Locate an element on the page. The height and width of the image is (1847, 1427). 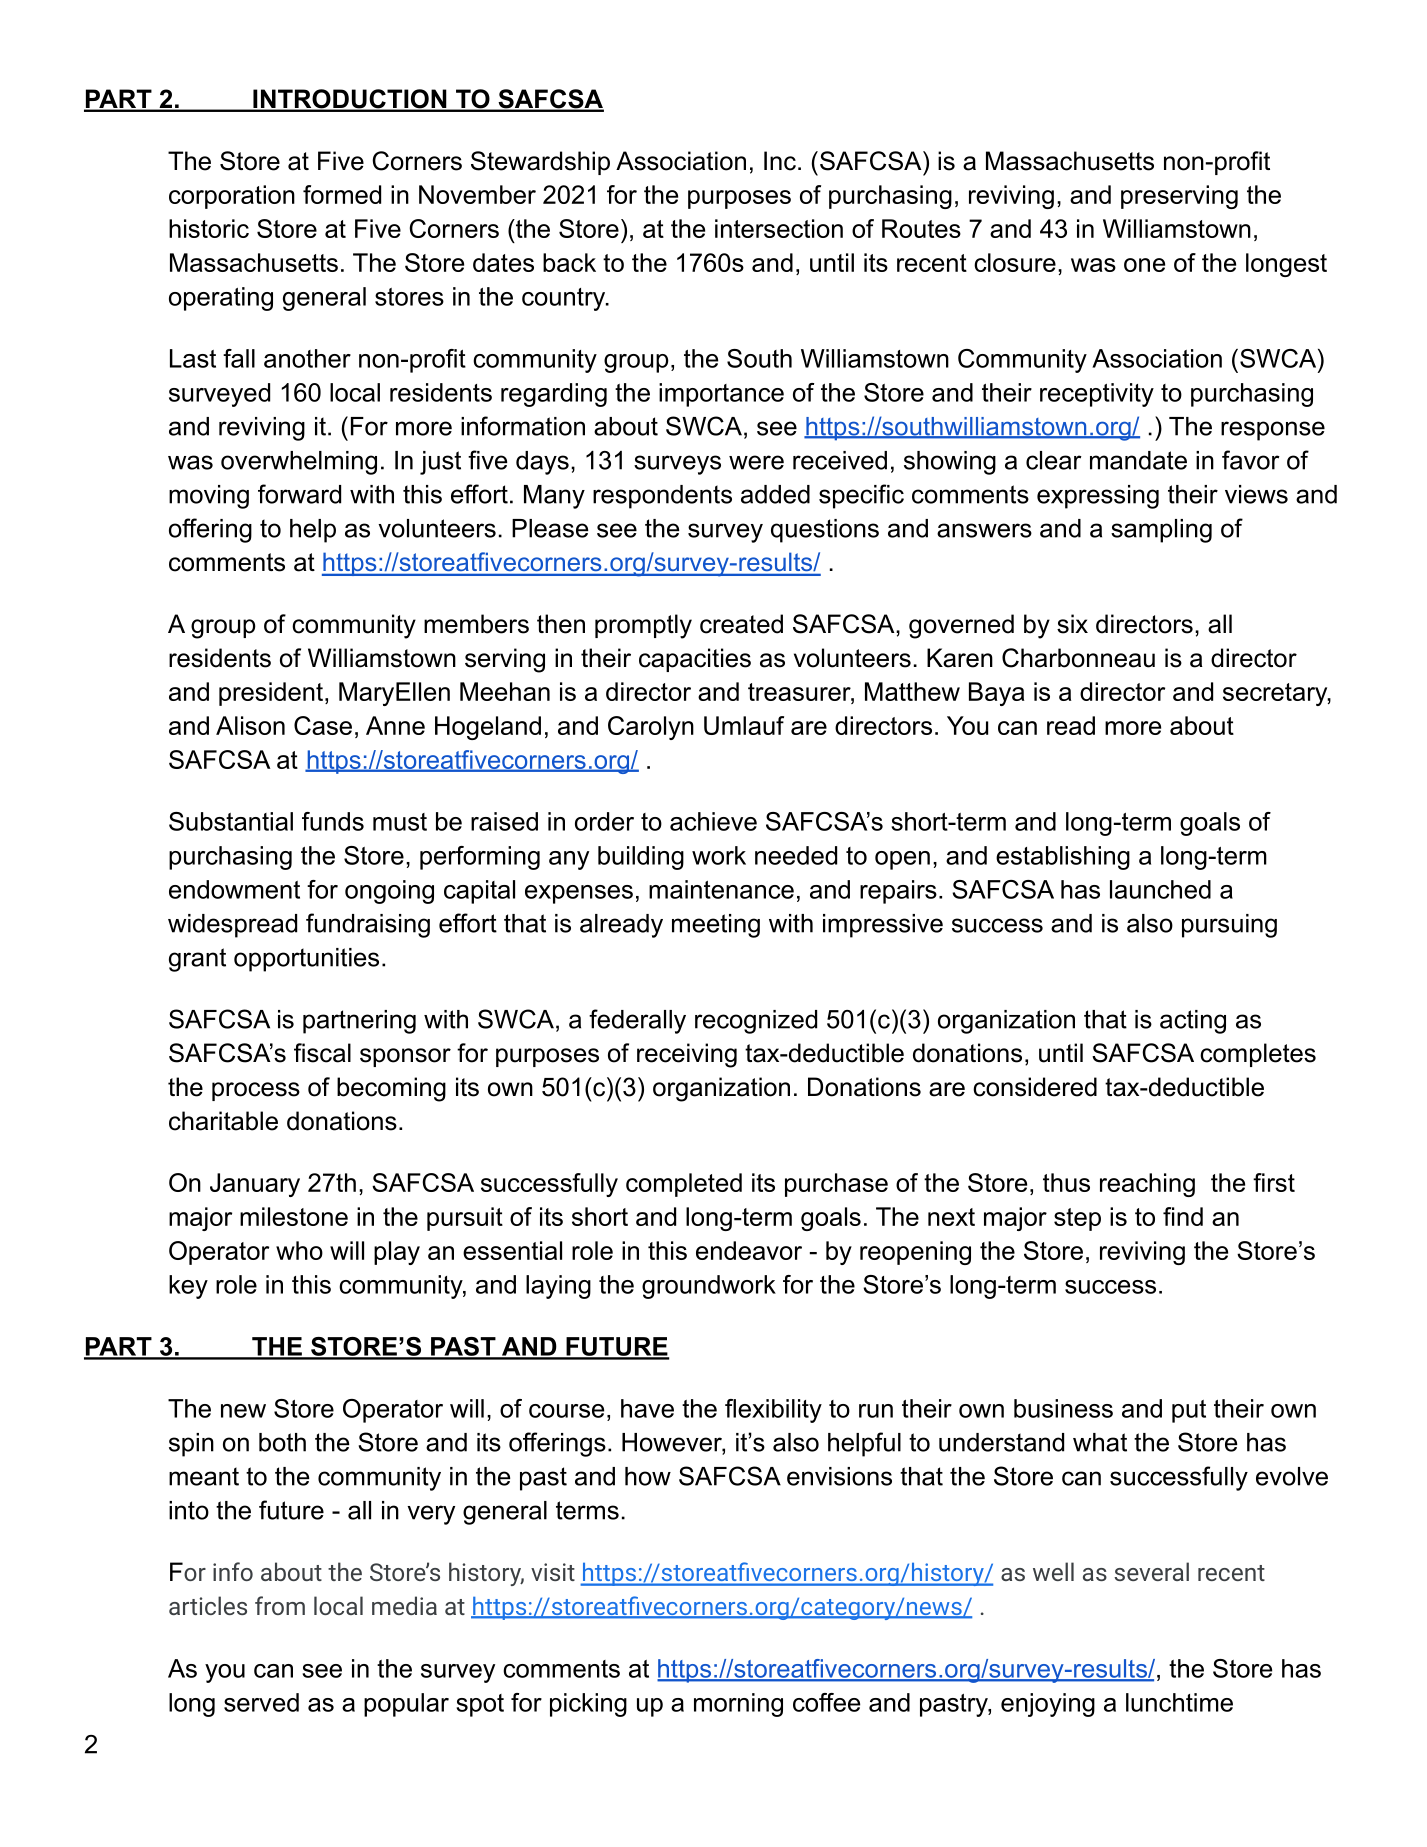
Charbonneau is located at coordinates (1078, 658).
